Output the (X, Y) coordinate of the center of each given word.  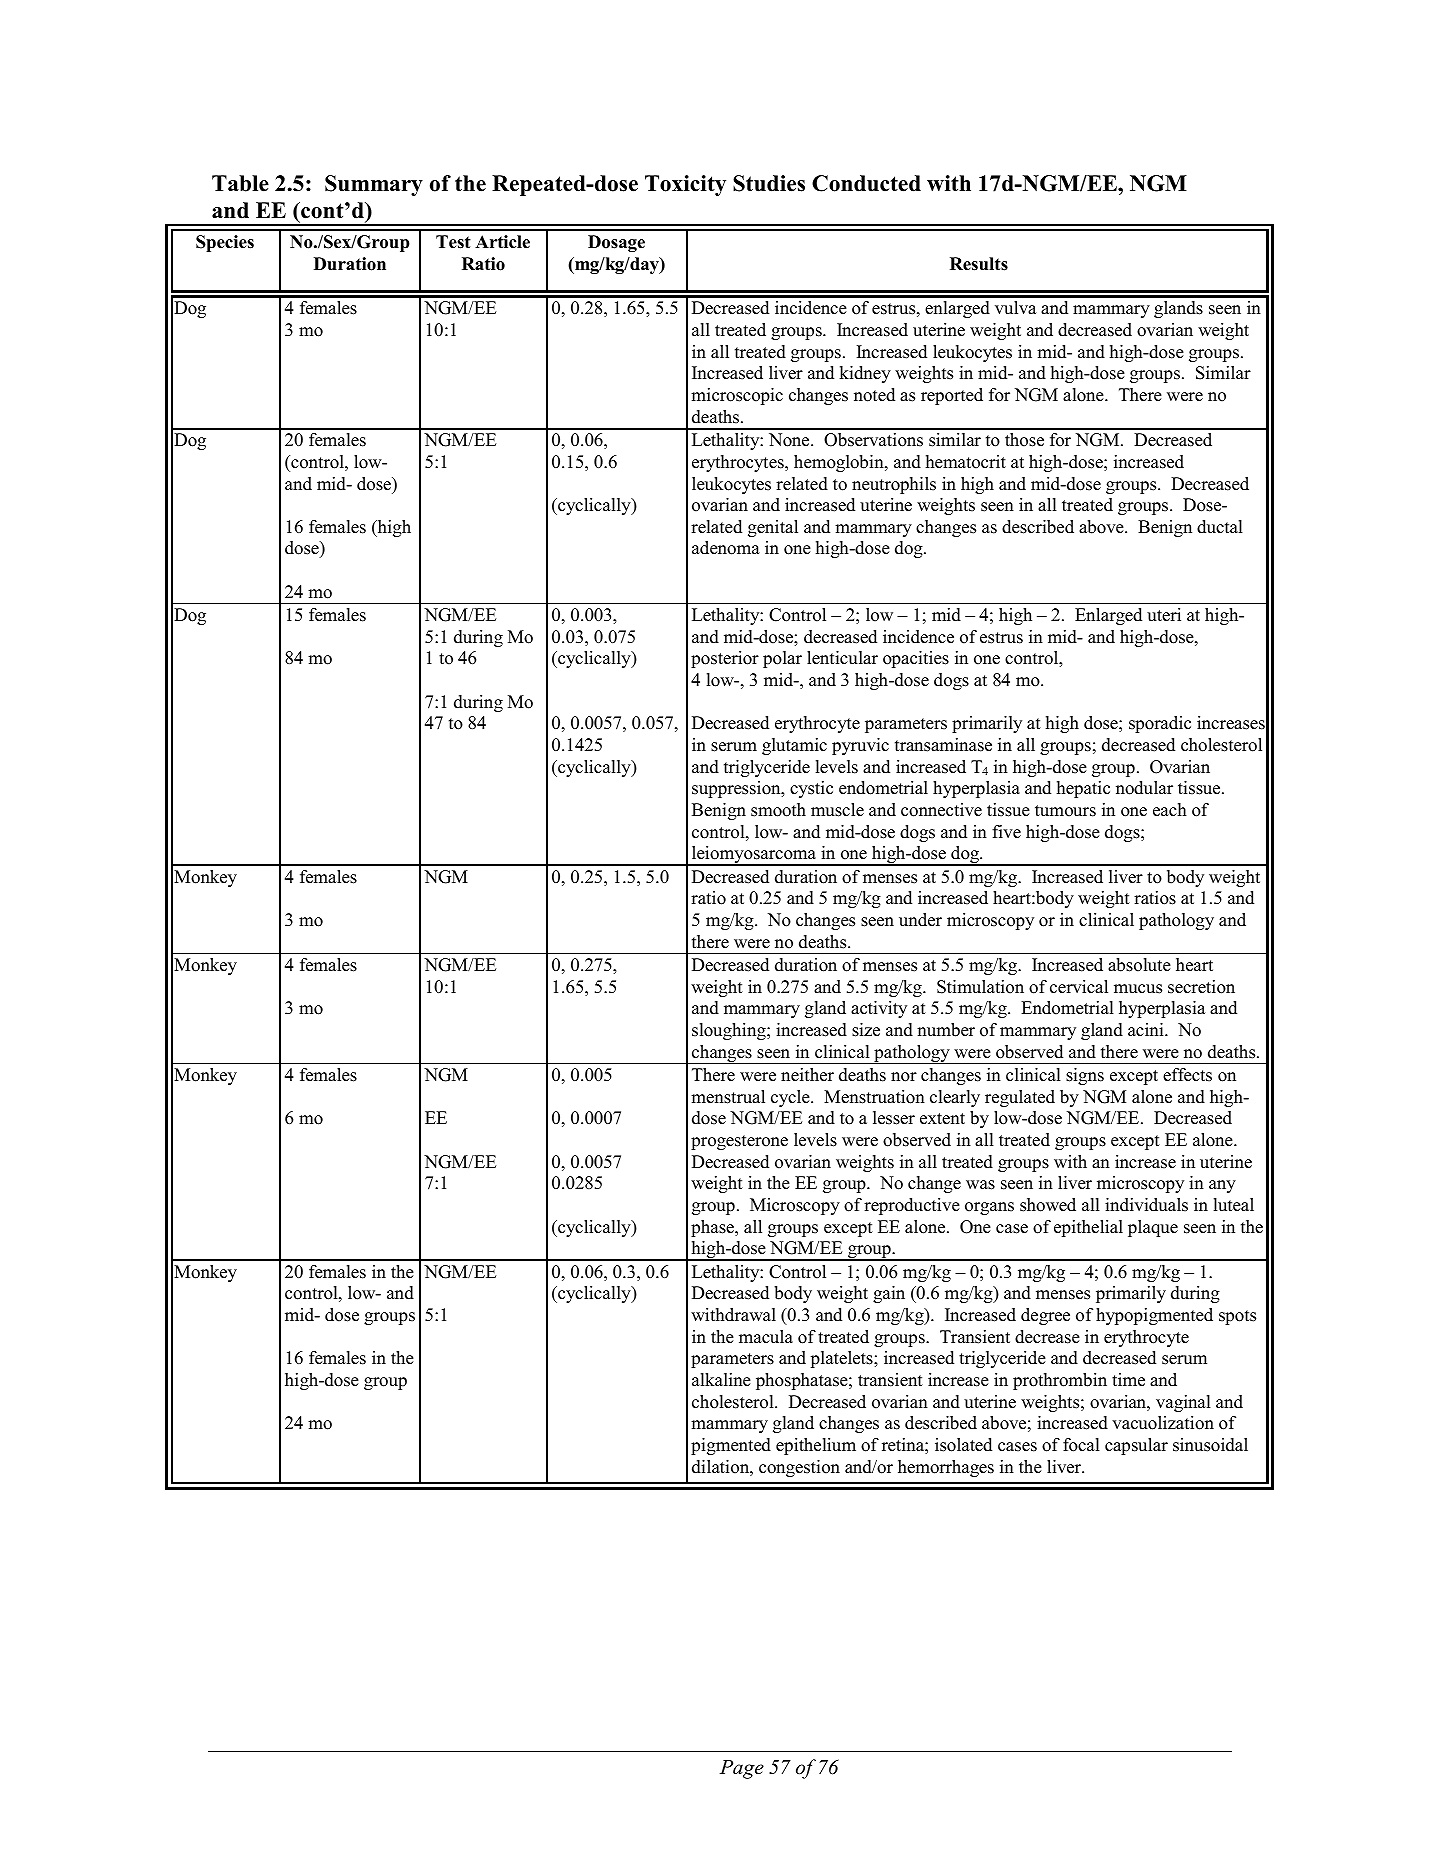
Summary (374, 185)
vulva (1015, 308)
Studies (769, 183)
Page (742, 1769)
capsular (1136, 1446)
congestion (799, 1468)
